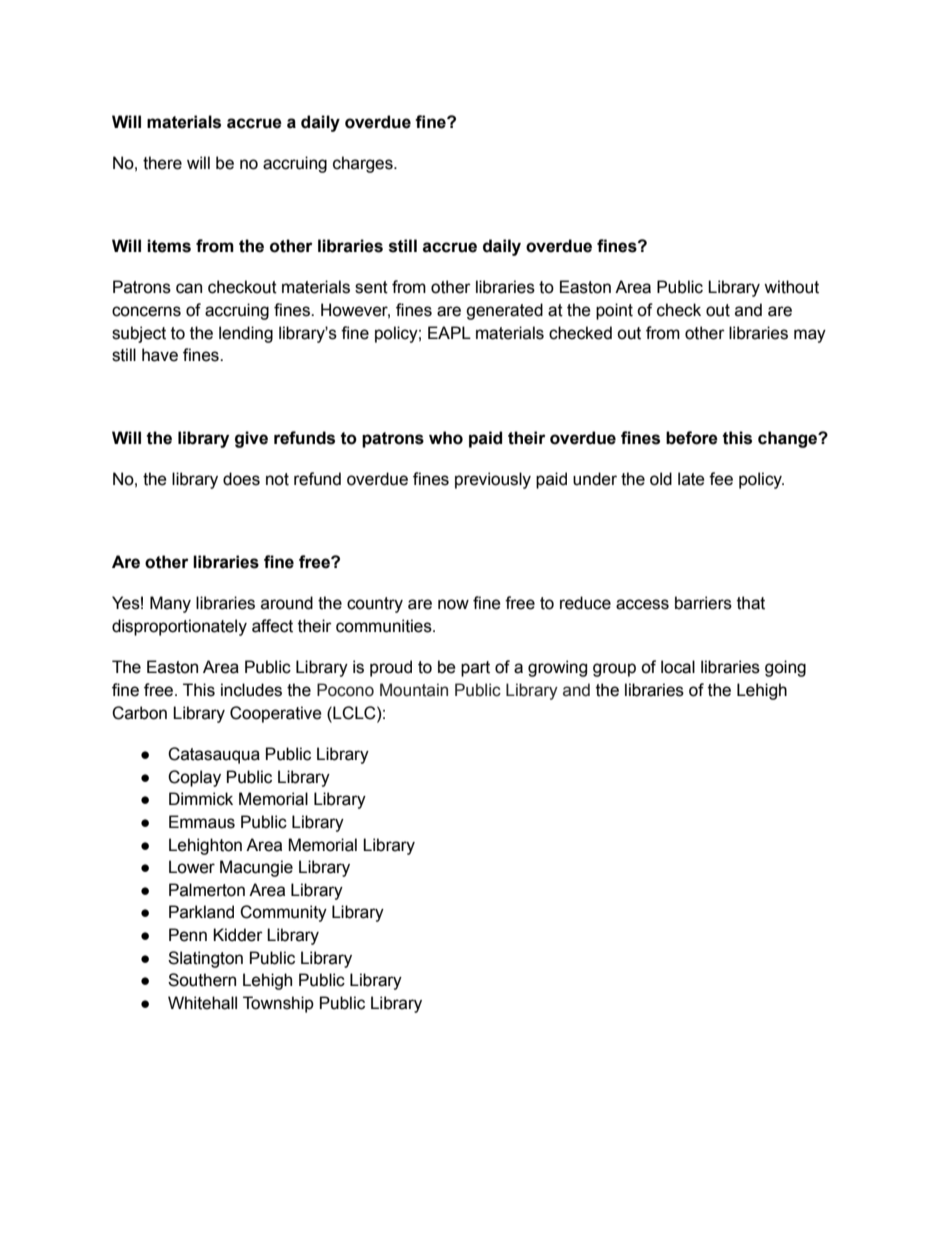 The width and height of the image is (952, 1233). What do you see at coordinates (162, 163) in the image?
I see `there` at bounding box center [162, 163].
